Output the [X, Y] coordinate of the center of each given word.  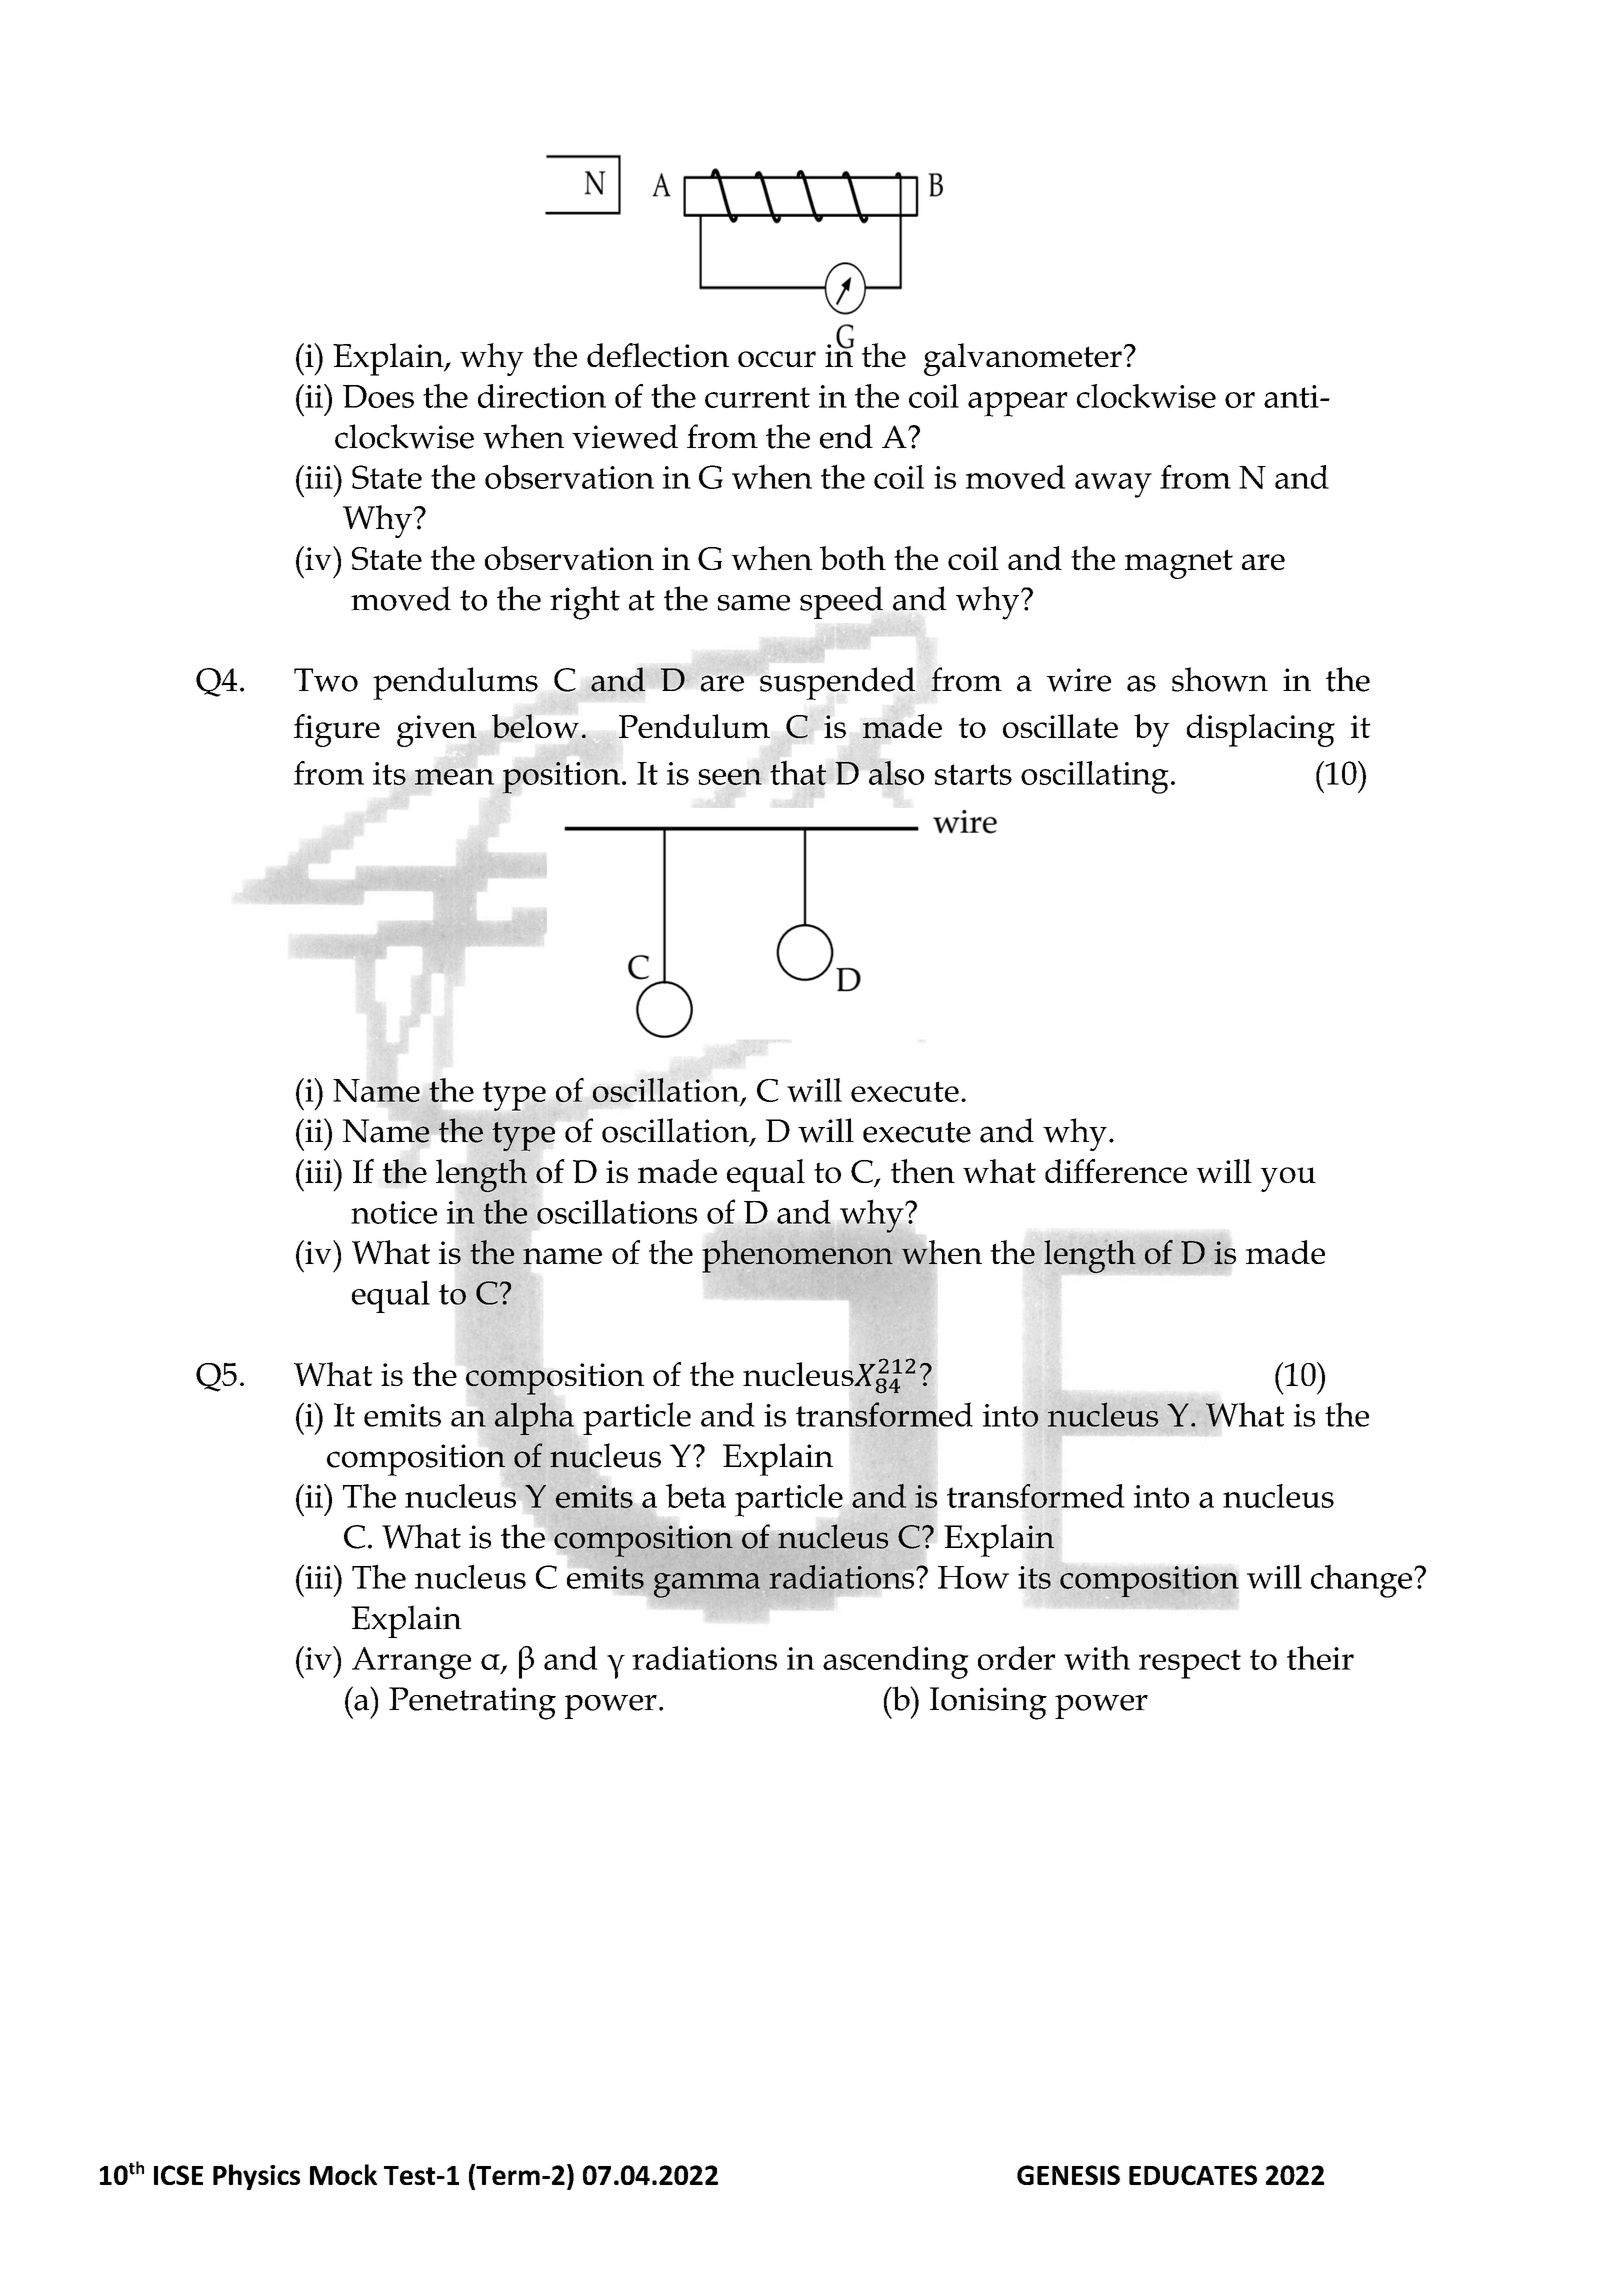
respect [1190, 1664]
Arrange [411, 1663]
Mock [343, 2174]
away [1113, 485]
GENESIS [1068, 2175]
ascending [896, 1662]
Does [378, 396]
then [923, 1171]
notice [394, 1212]
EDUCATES [1193, 2175]
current [757, 397]
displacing [1261, 730]
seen [730, 777]
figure [337, 730]
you [1288, 1179]
